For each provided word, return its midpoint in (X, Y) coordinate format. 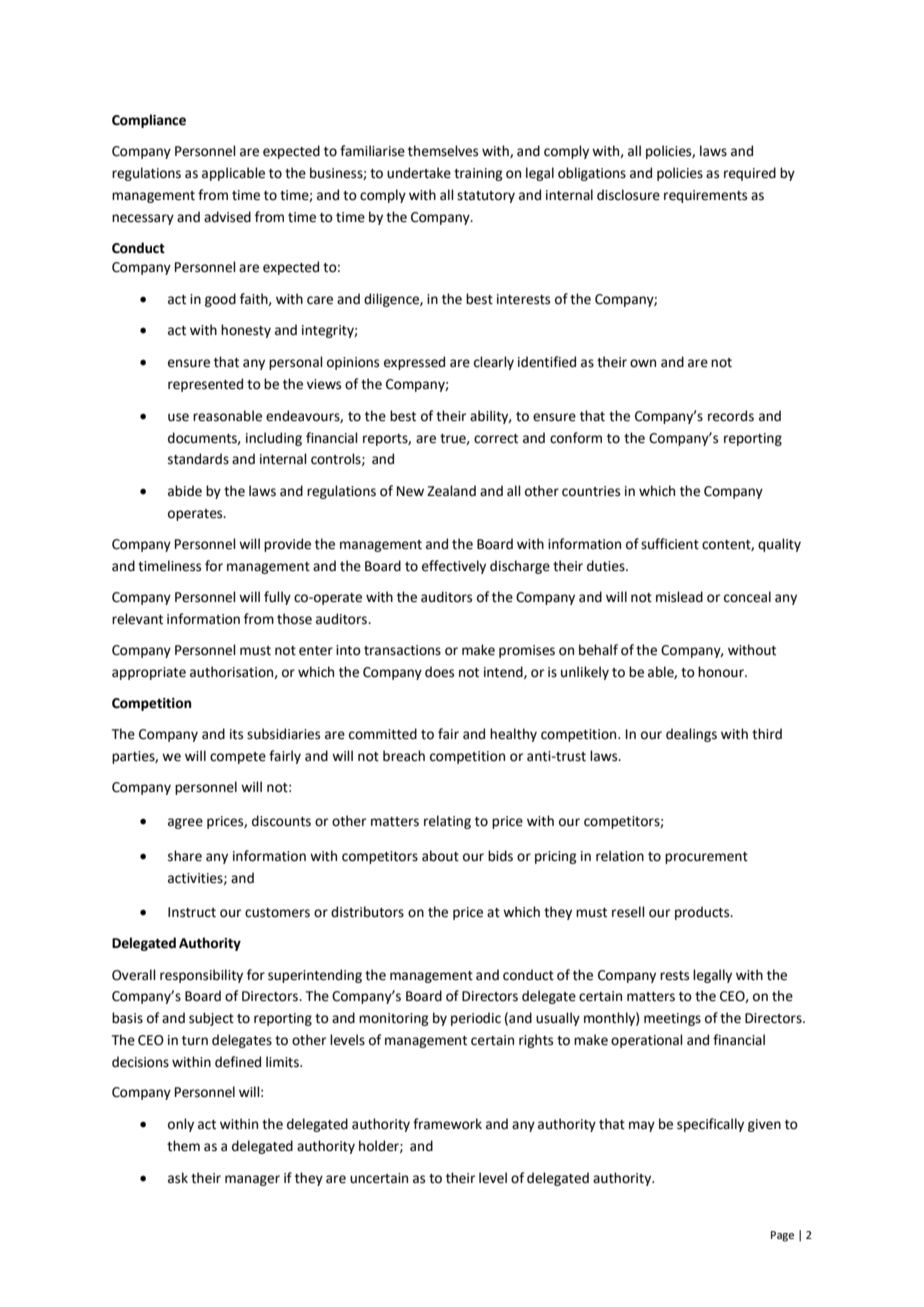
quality (779, 545)
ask (178, 1178)
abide (185, 491)
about (440, 856)
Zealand (451, 491)
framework (447, 1124)
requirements (705, 196)
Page (782, 1236)
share (185, 856)
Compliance (149, 121)
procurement (706, 858)
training (478, 174)
